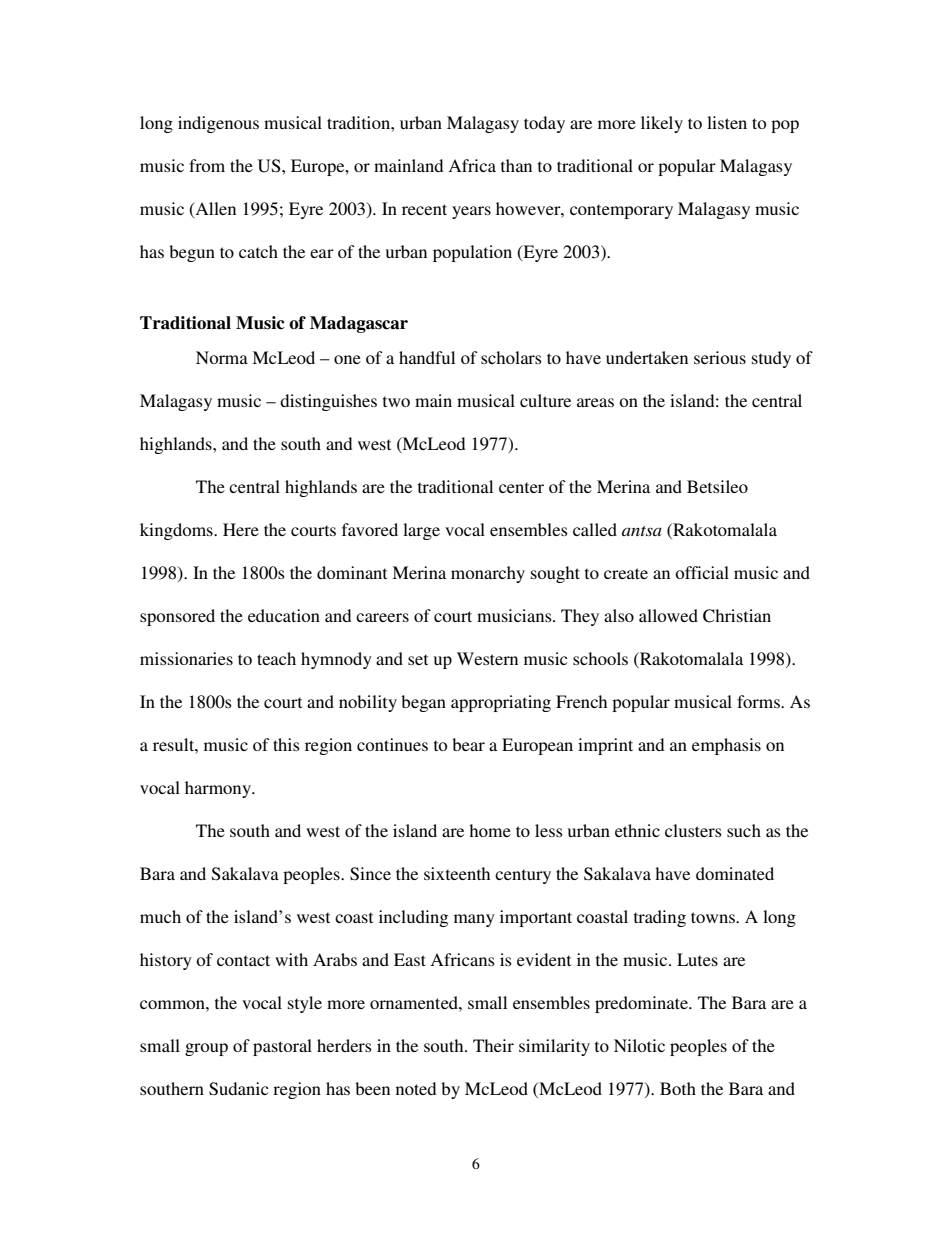  What do you see at coordinates (516, 165) in the image?
I see `than` at bounding box center [516, 165].
